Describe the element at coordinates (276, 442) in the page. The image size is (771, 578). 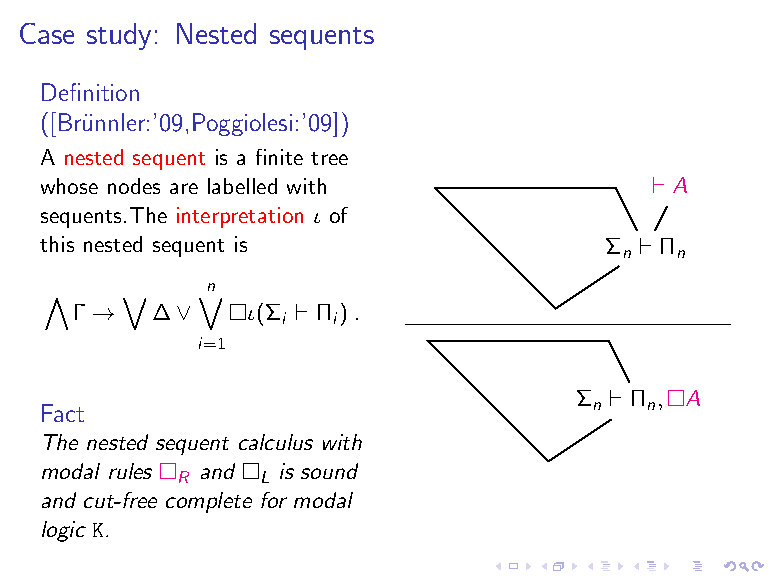
I see `calculus` at that location.
